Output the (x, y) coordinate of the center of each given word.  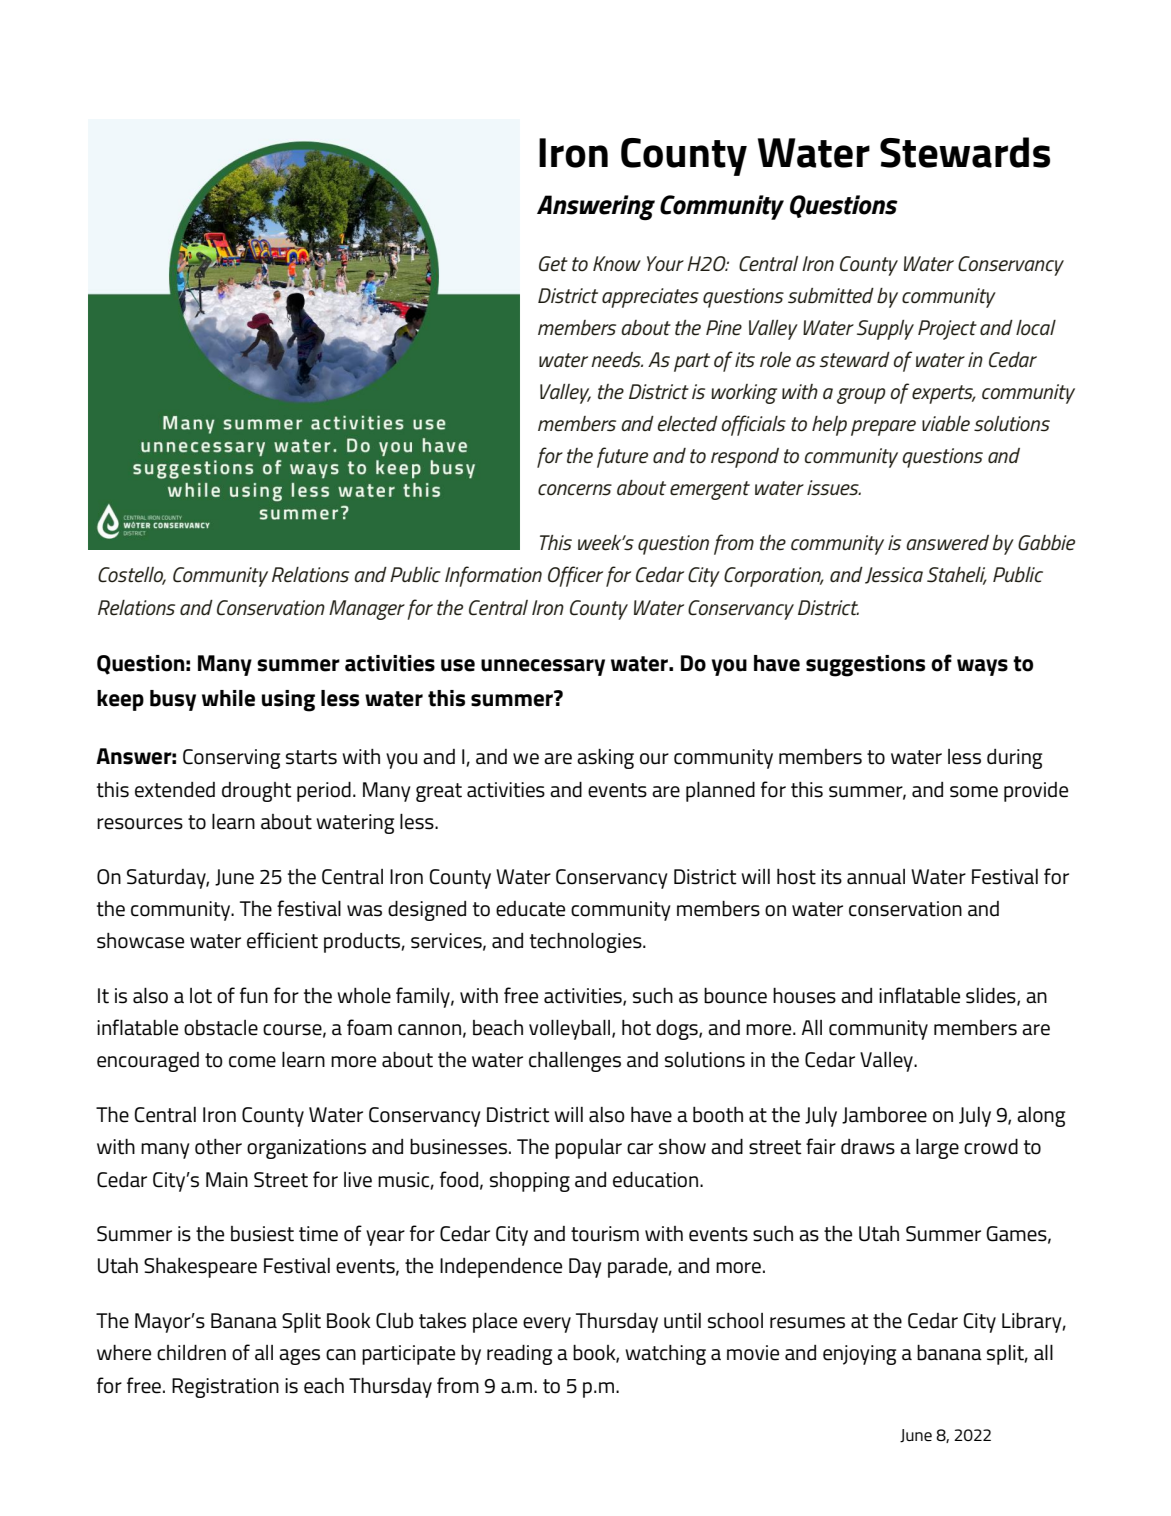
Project (947, 330)
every (547, 1325)
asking (605, 759)
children (191, 1353)
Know (617, 264)
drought (257, 792)
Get (553, 264)
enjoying (859, 1355)
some (974, 792)
